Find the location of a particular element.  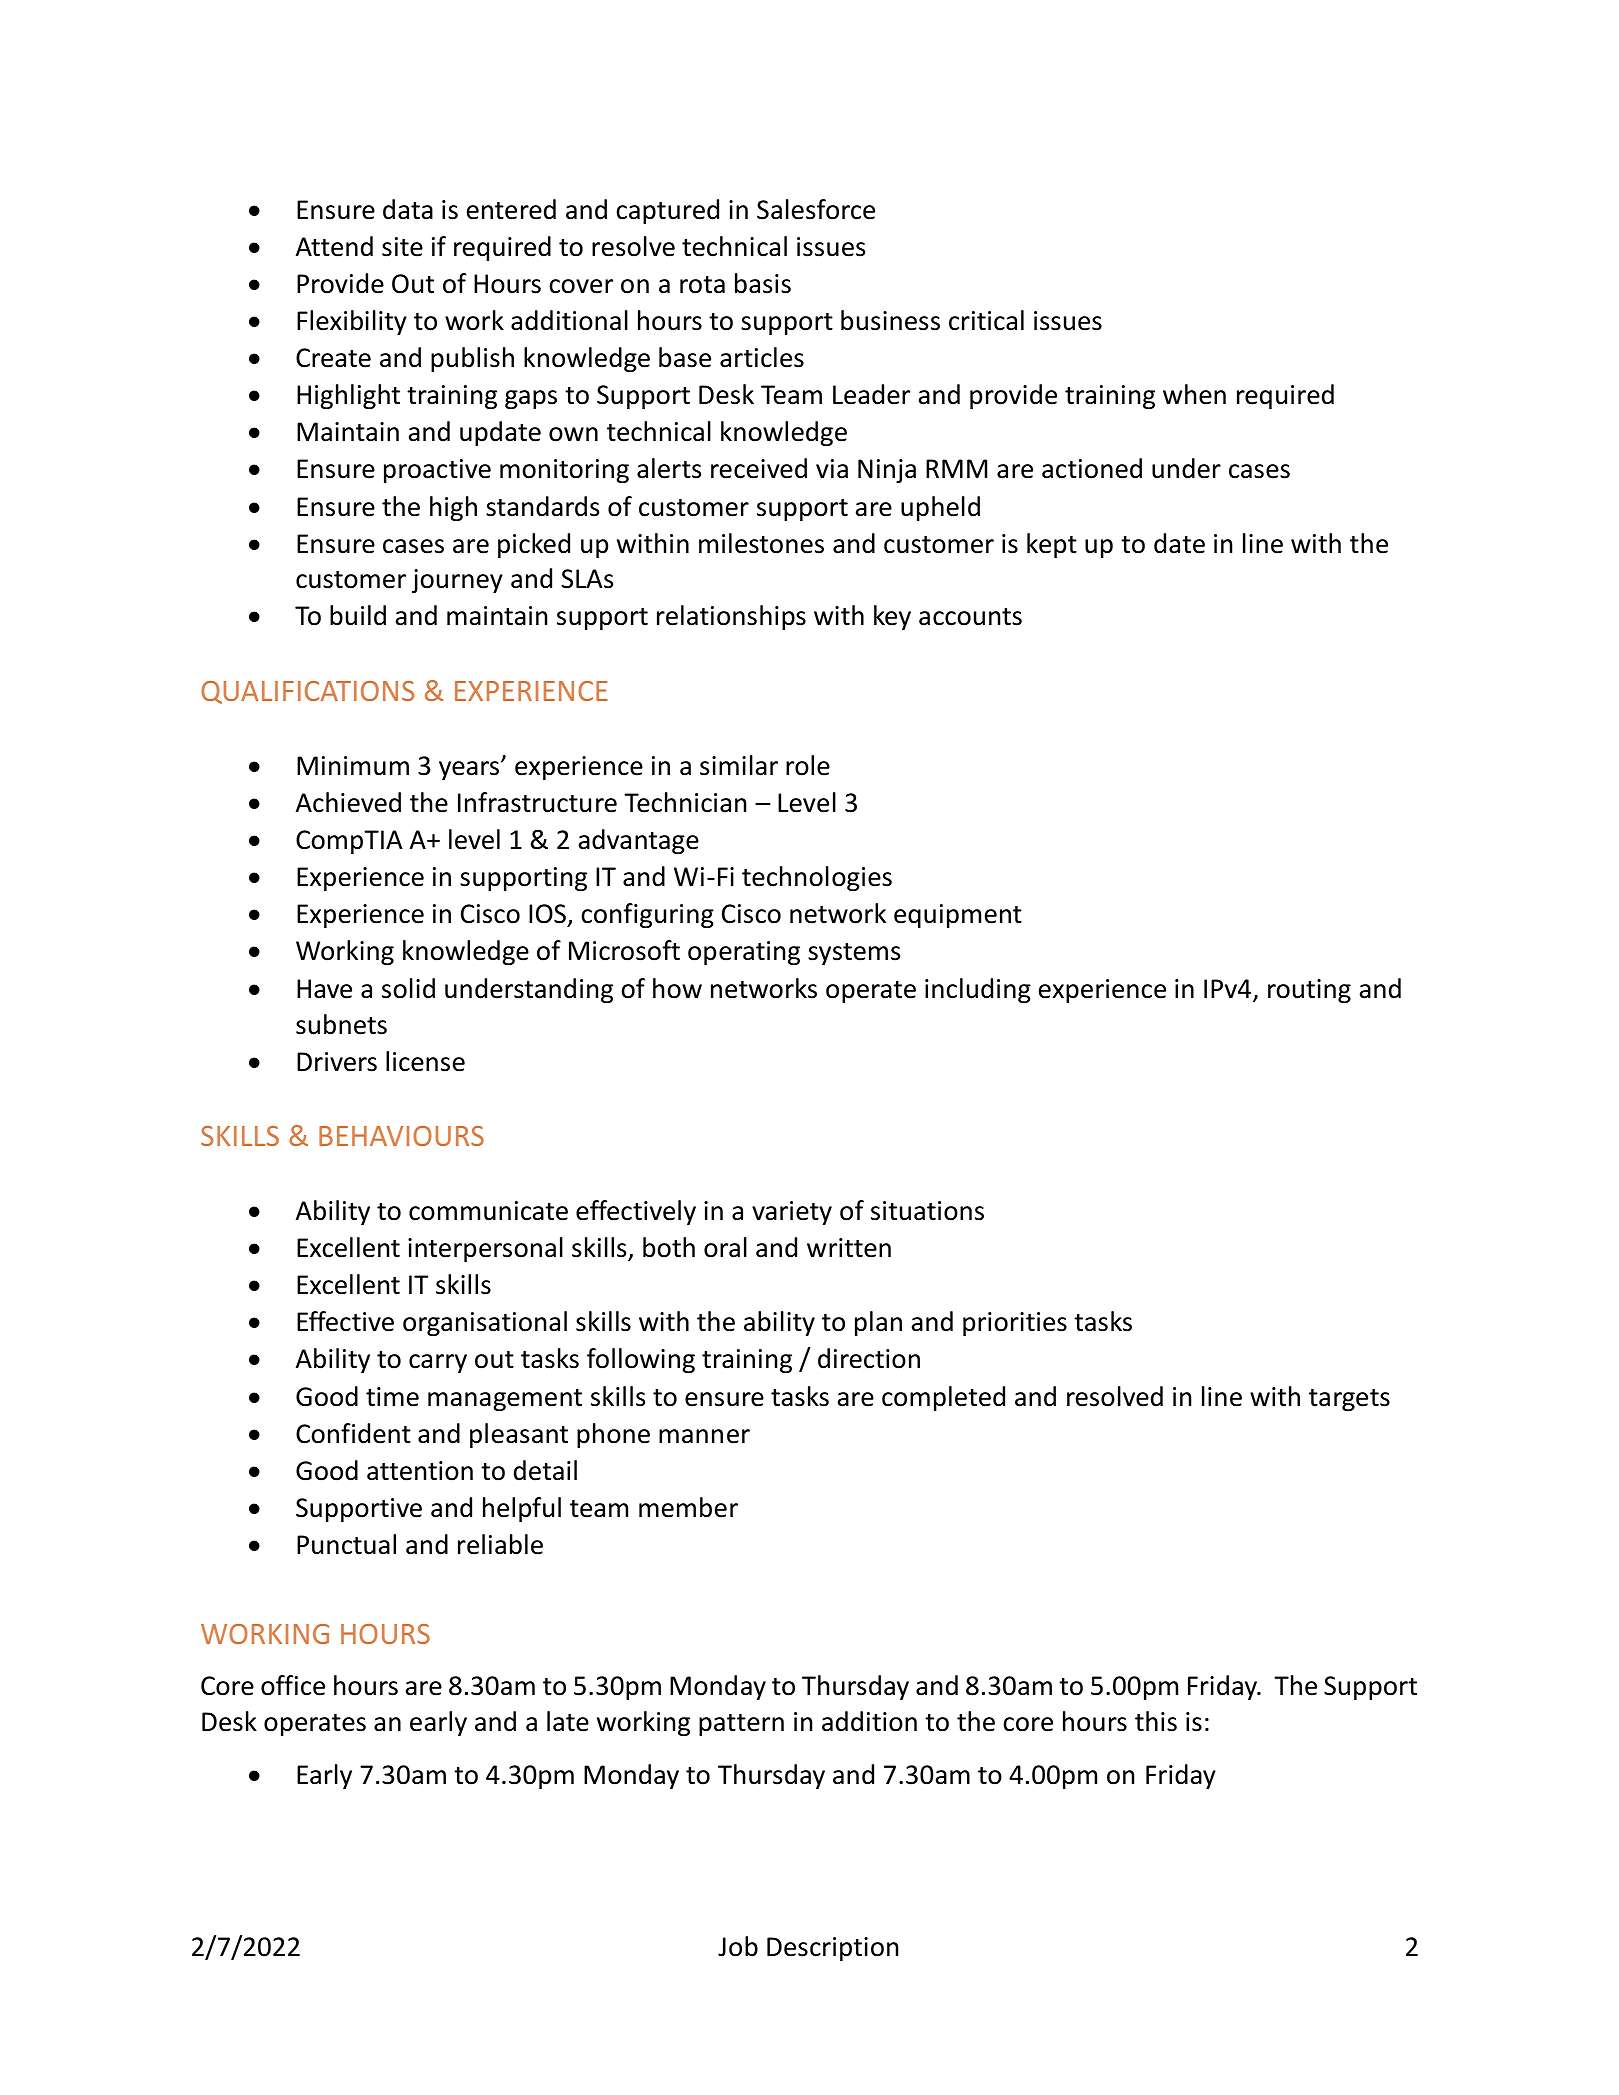

late is located at coordinates (568, 1721).
